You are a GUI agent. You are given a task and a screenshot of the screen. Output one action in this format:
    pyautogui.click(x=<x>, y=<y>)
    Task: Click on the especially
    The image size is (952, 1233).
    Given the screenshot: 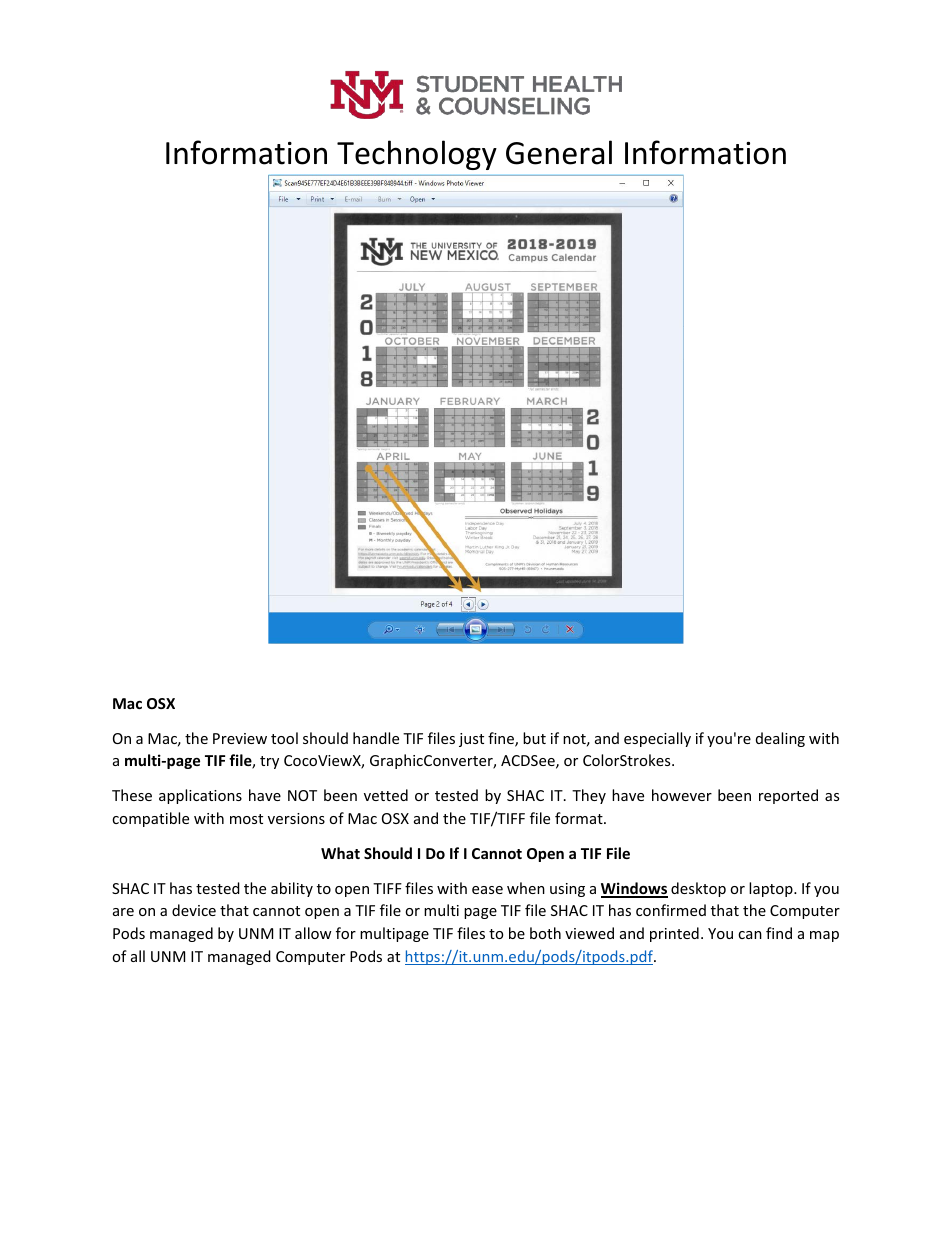 What is the action you would take?
    pyautogui.click(x=657, y=739)
